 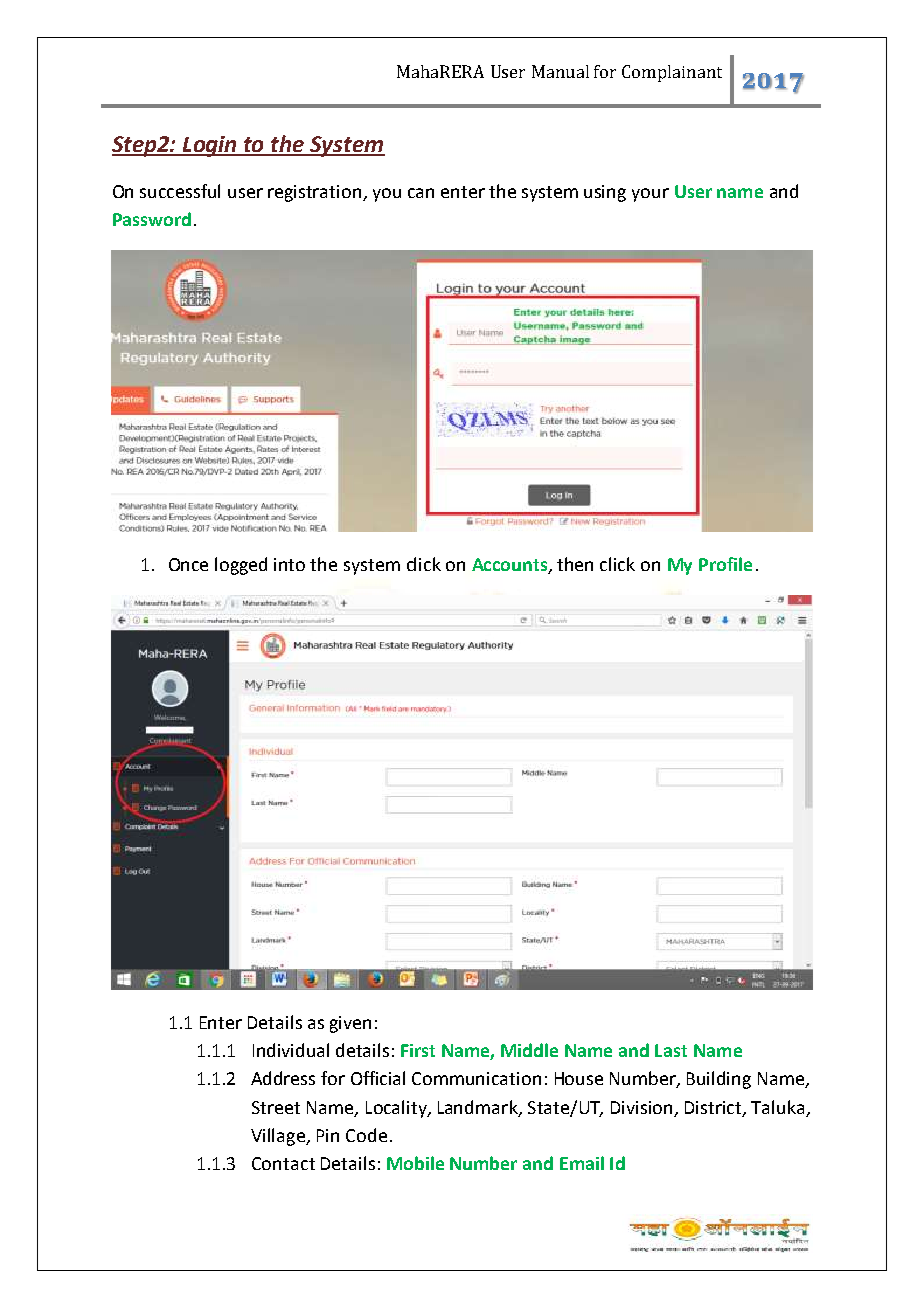 What do you see at coordinates (279, 1137) in the screenshot?
I see `Village` at bounding box center [279, 1137].
